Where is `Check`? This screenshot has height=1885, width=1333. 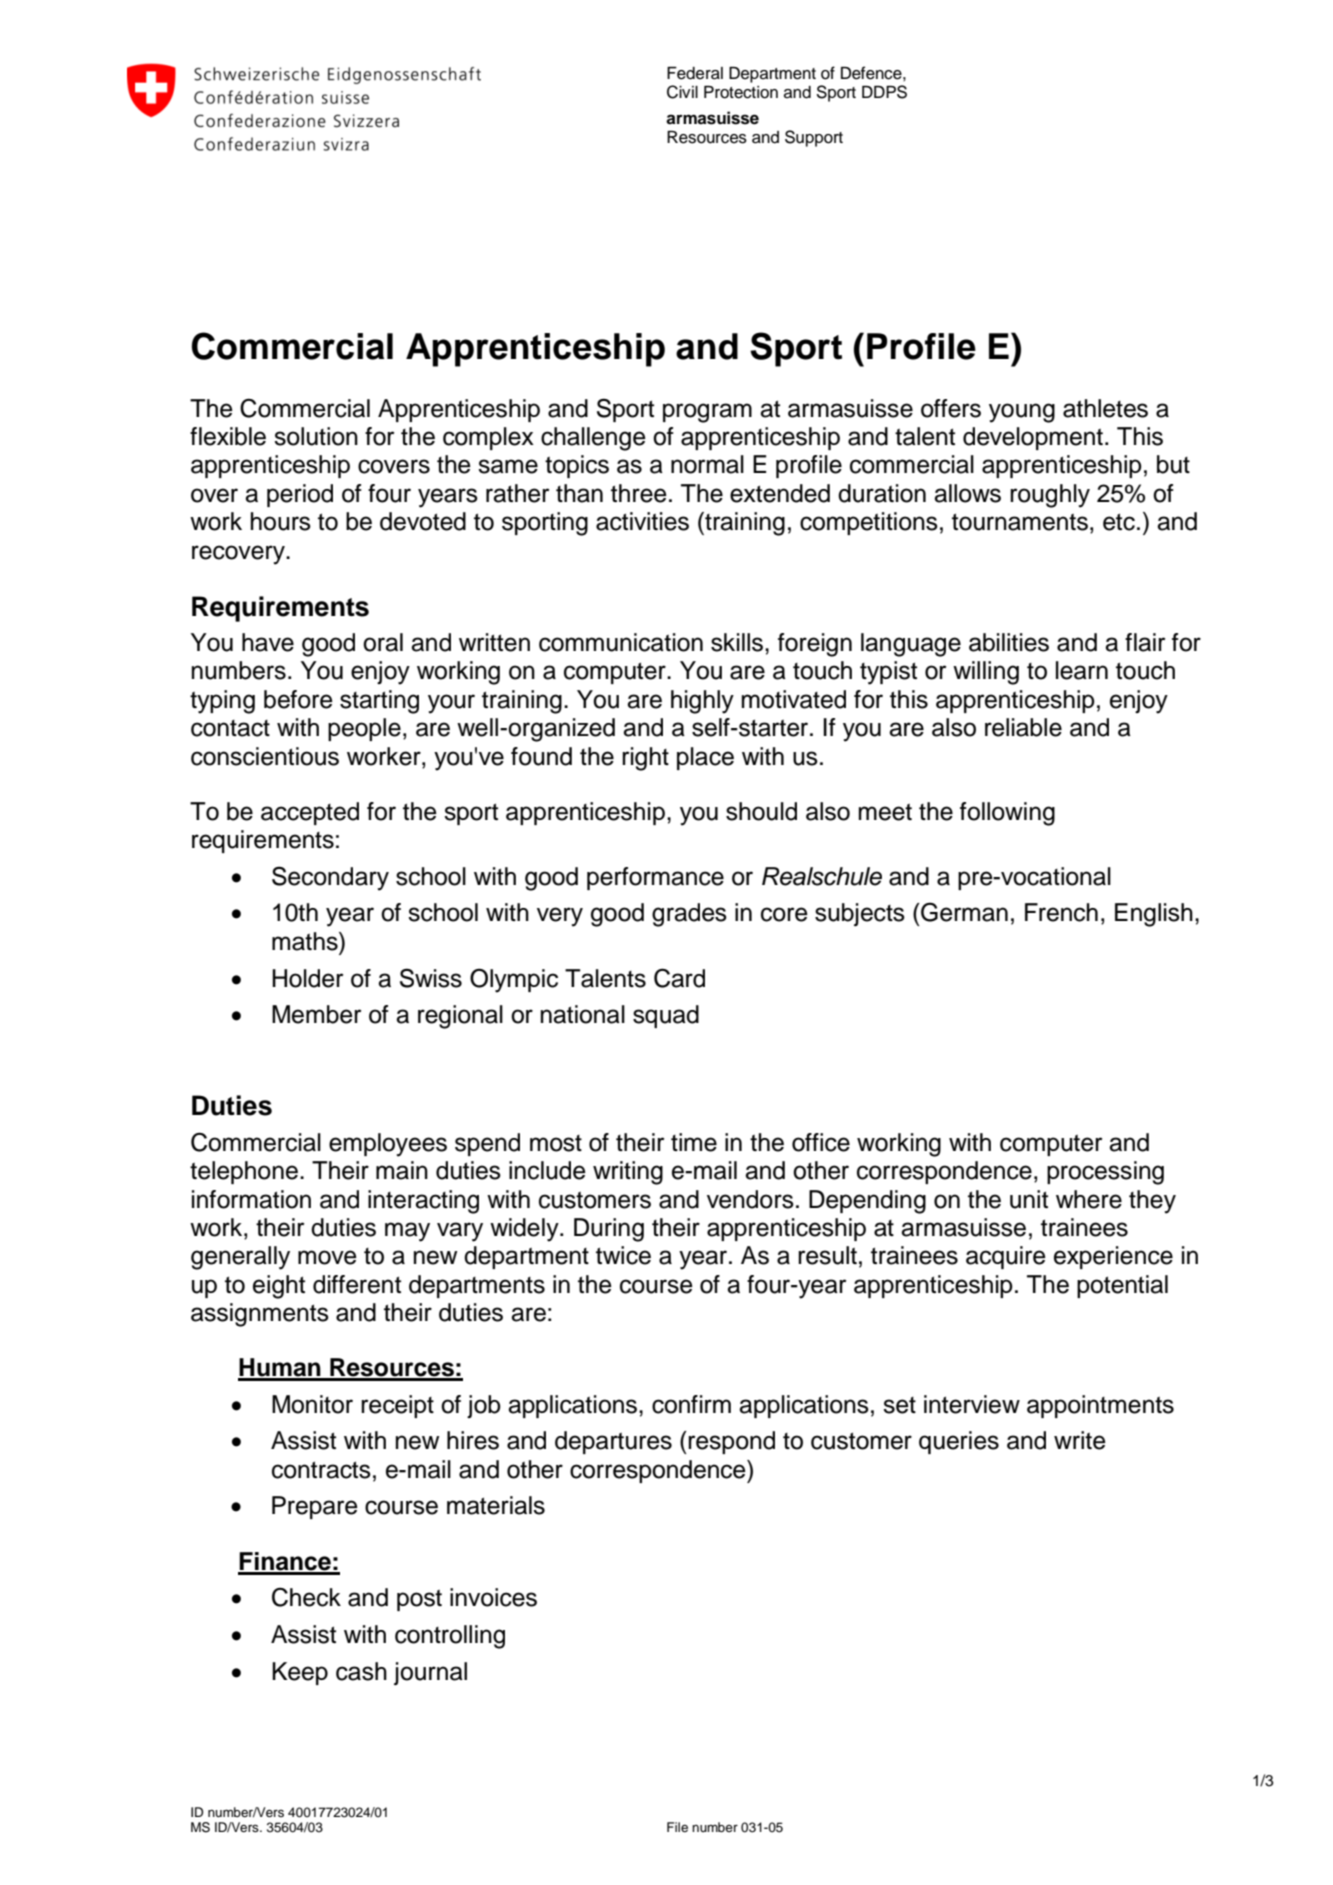 Check is located at coordinates (306, 1597).
